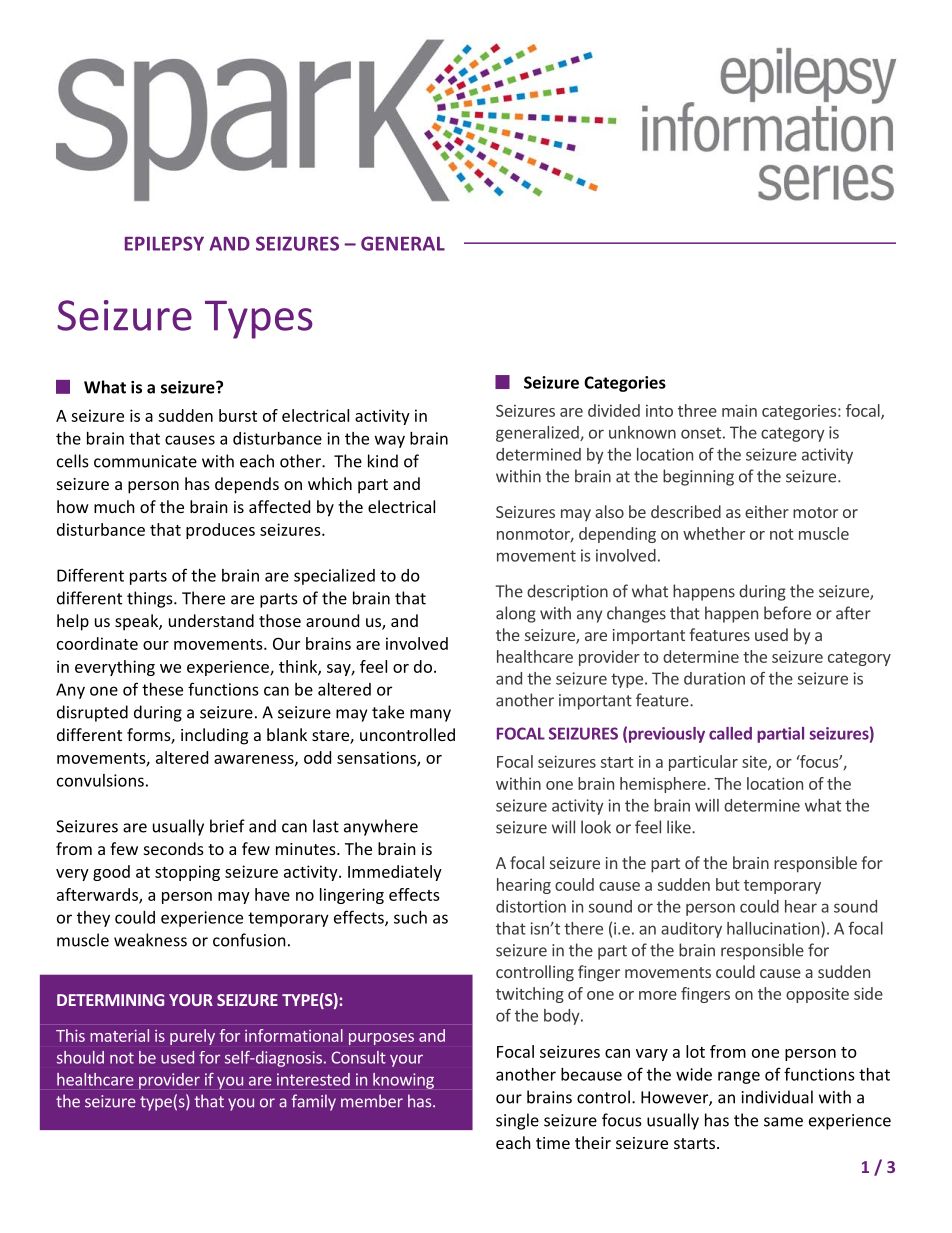 The image size is (952, 1233). Describe the element at coordinates (614, 410) in the page. I see `divided` at that location.
